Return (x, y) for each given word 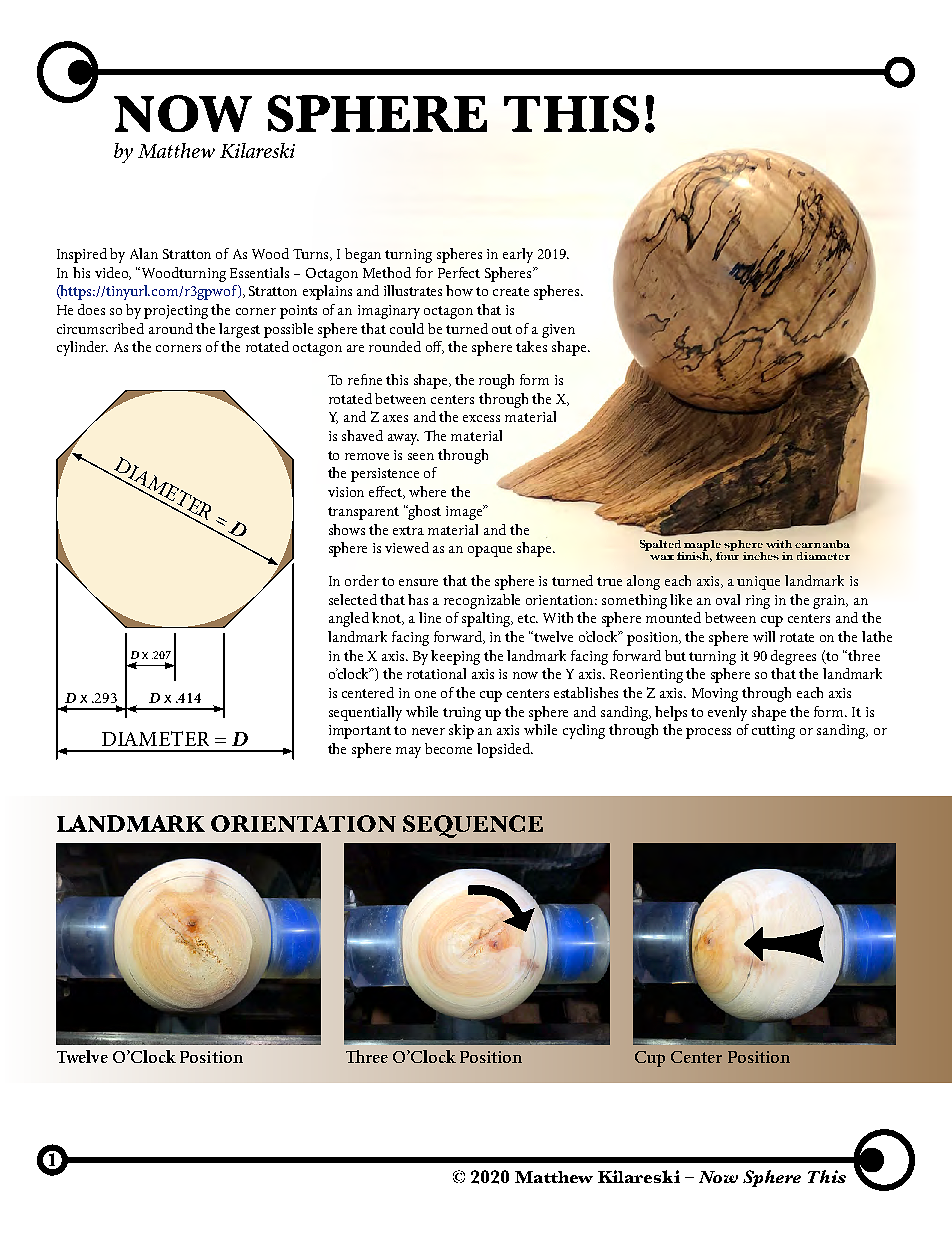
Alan (144, 253)
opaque (490, 551)
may (408, 752)
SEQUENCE (473, 826)
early (518, 255)
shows (347, 529)
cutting (773, 732)
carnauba (822, 544)
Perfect (459, 272)
